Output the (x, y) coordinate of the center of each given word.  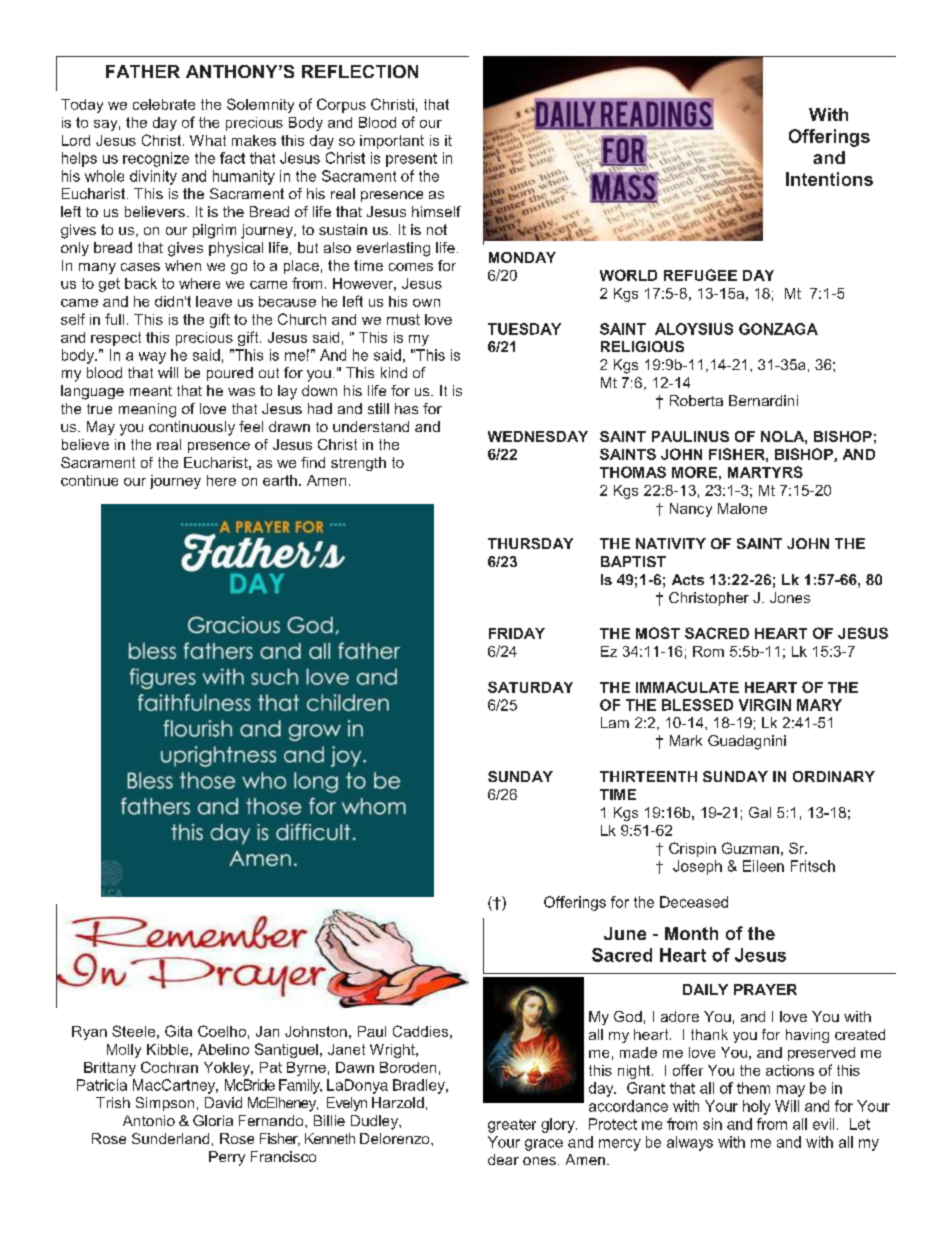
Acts (688, 579)
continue (89, 480)
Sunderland (170, 1138)
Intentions (829, 179)
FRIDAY (517, 633)
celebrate (164, 104)
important (392, 142)
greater (512, 1126)
